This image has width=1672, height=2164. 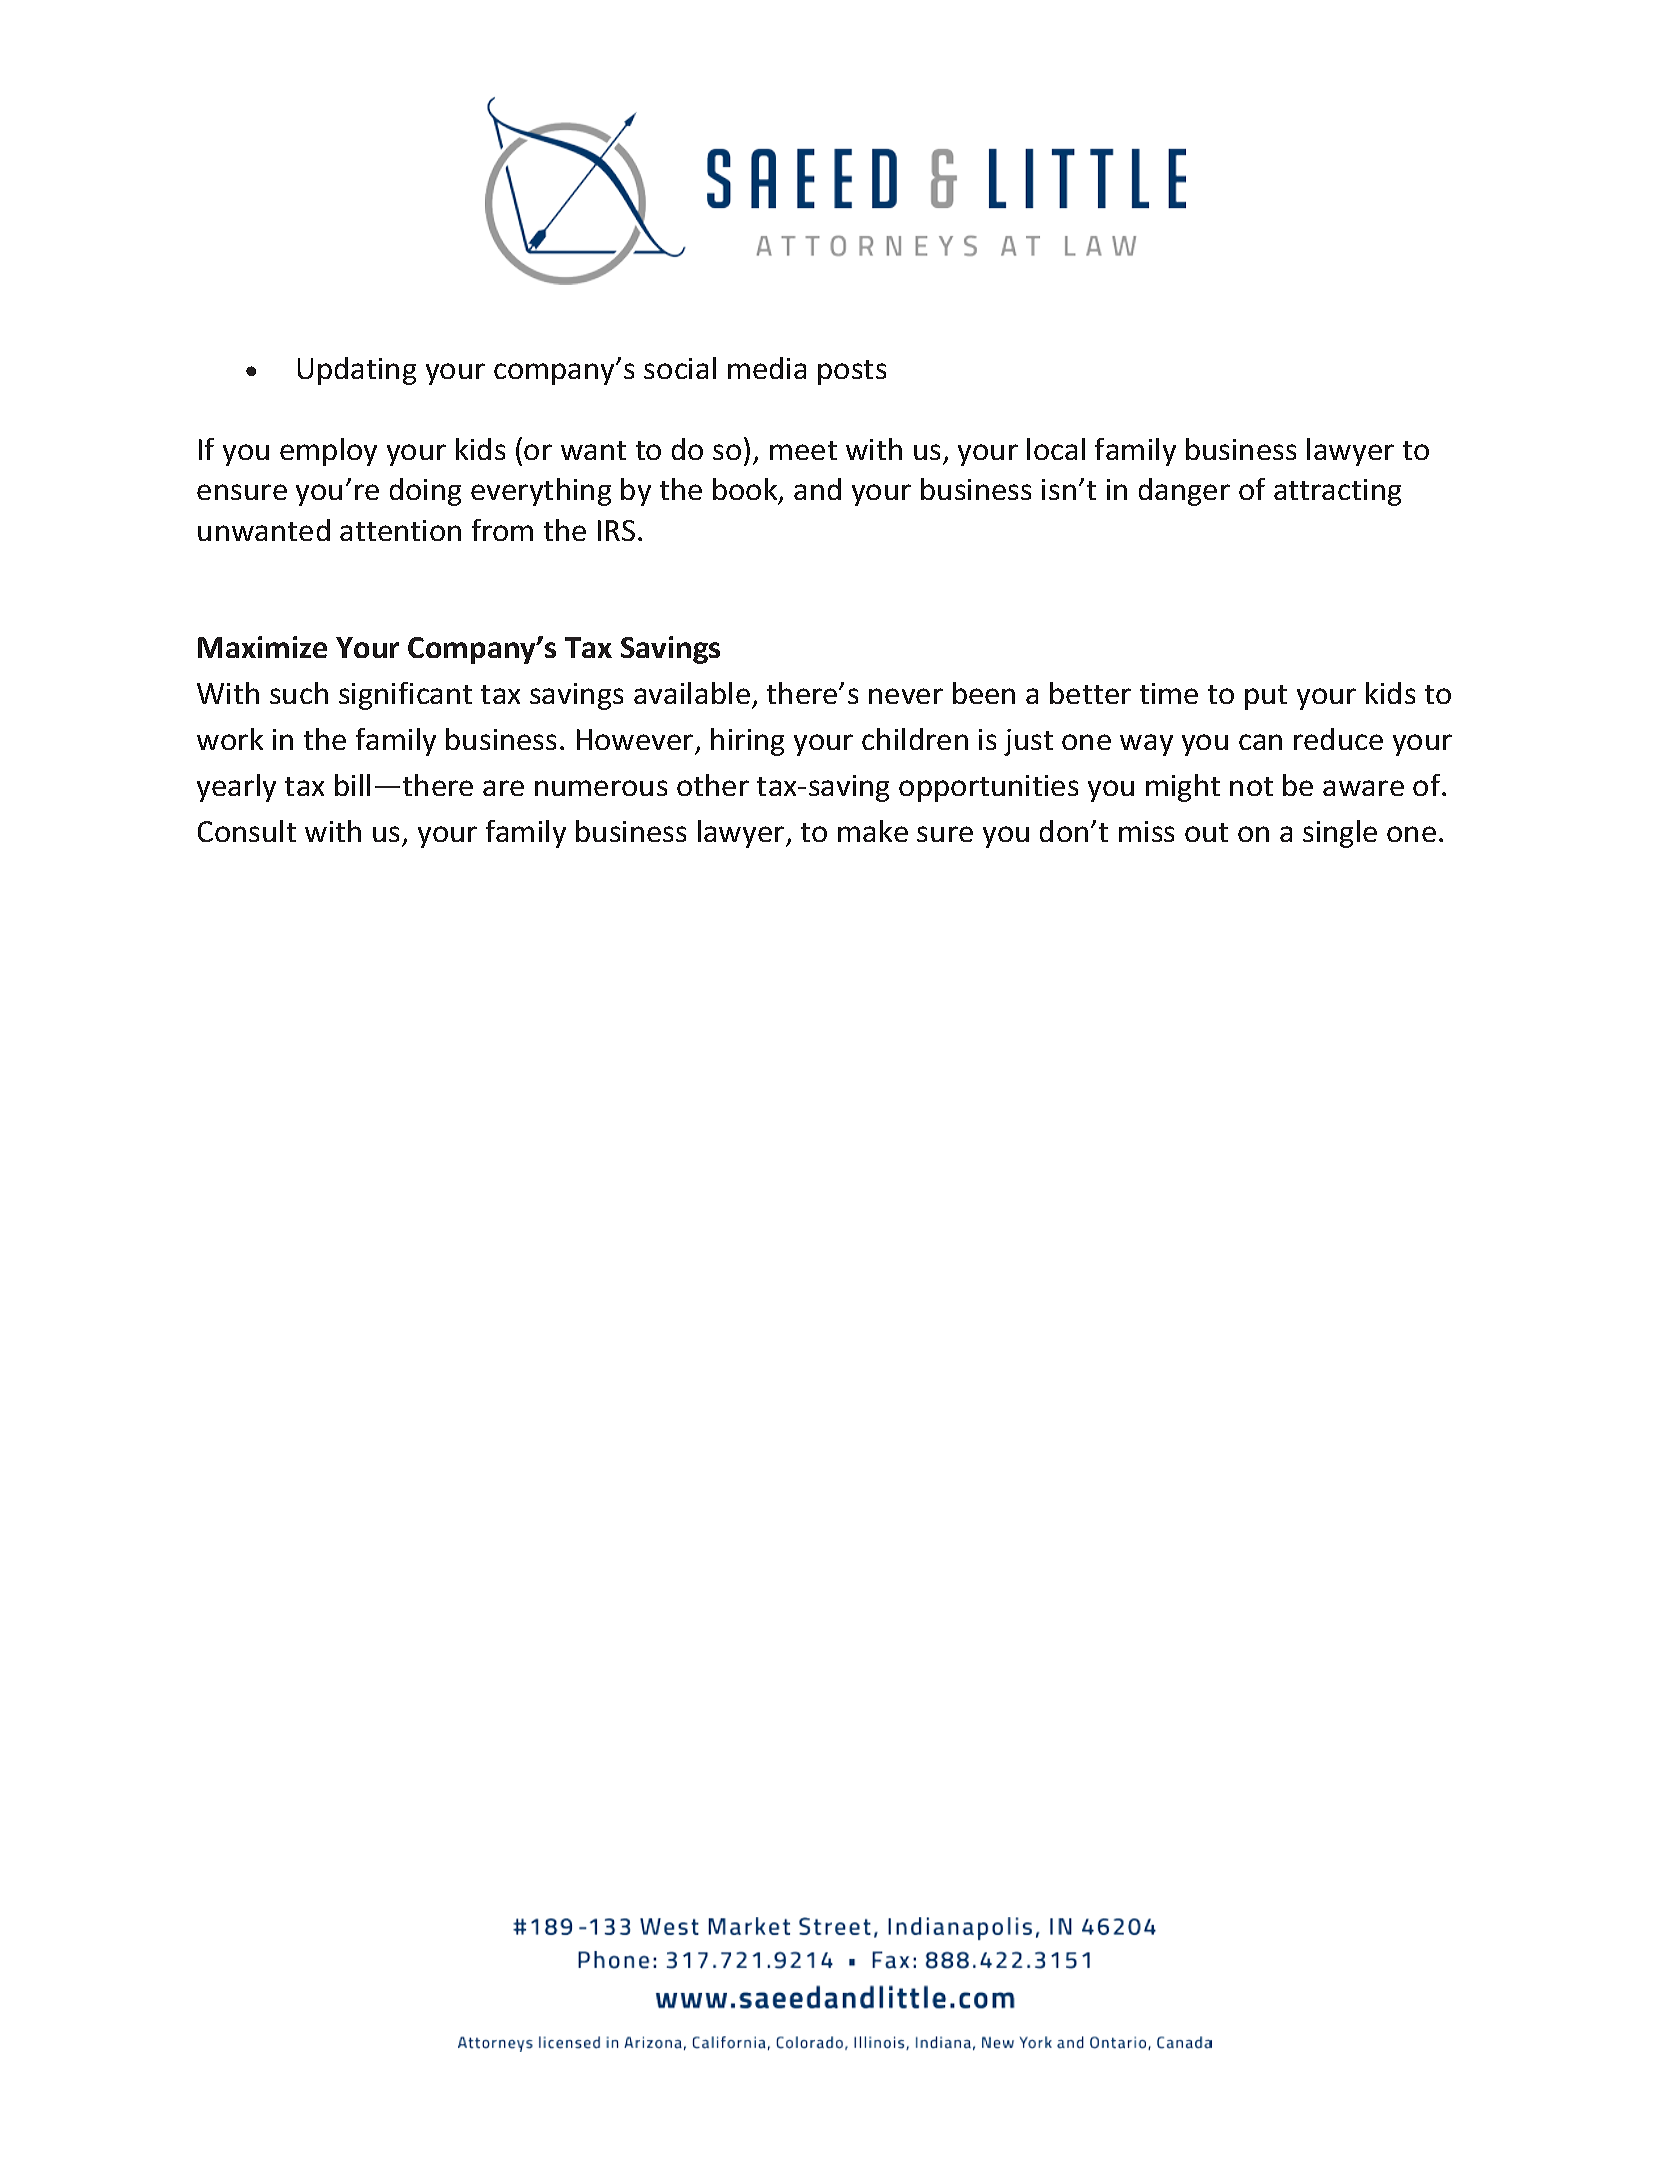 I want to click on Updating, so click(x=357, y=371).
